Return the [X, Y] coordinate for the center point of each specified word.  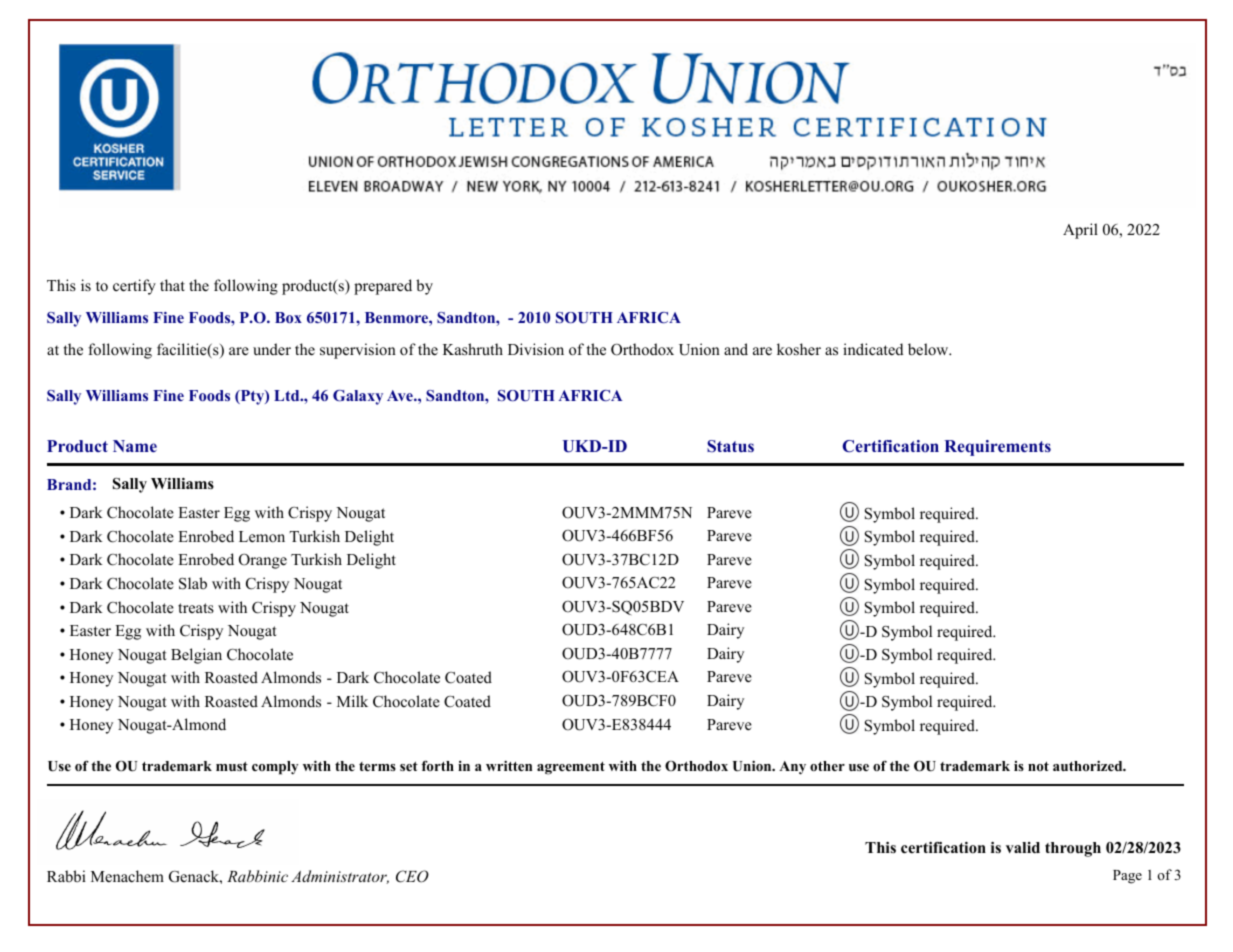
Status [730, 446]
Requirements [997, 448]
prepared [383, 287]
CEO [412, 876]
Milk [352, 701]
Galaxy [358, 397]
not [1038, 766]
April [1080, 231]
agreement [571, 768]
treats [196, 608]
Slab [193, 583]
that [172, 285]
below [929, 349]
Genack [195, 876]
